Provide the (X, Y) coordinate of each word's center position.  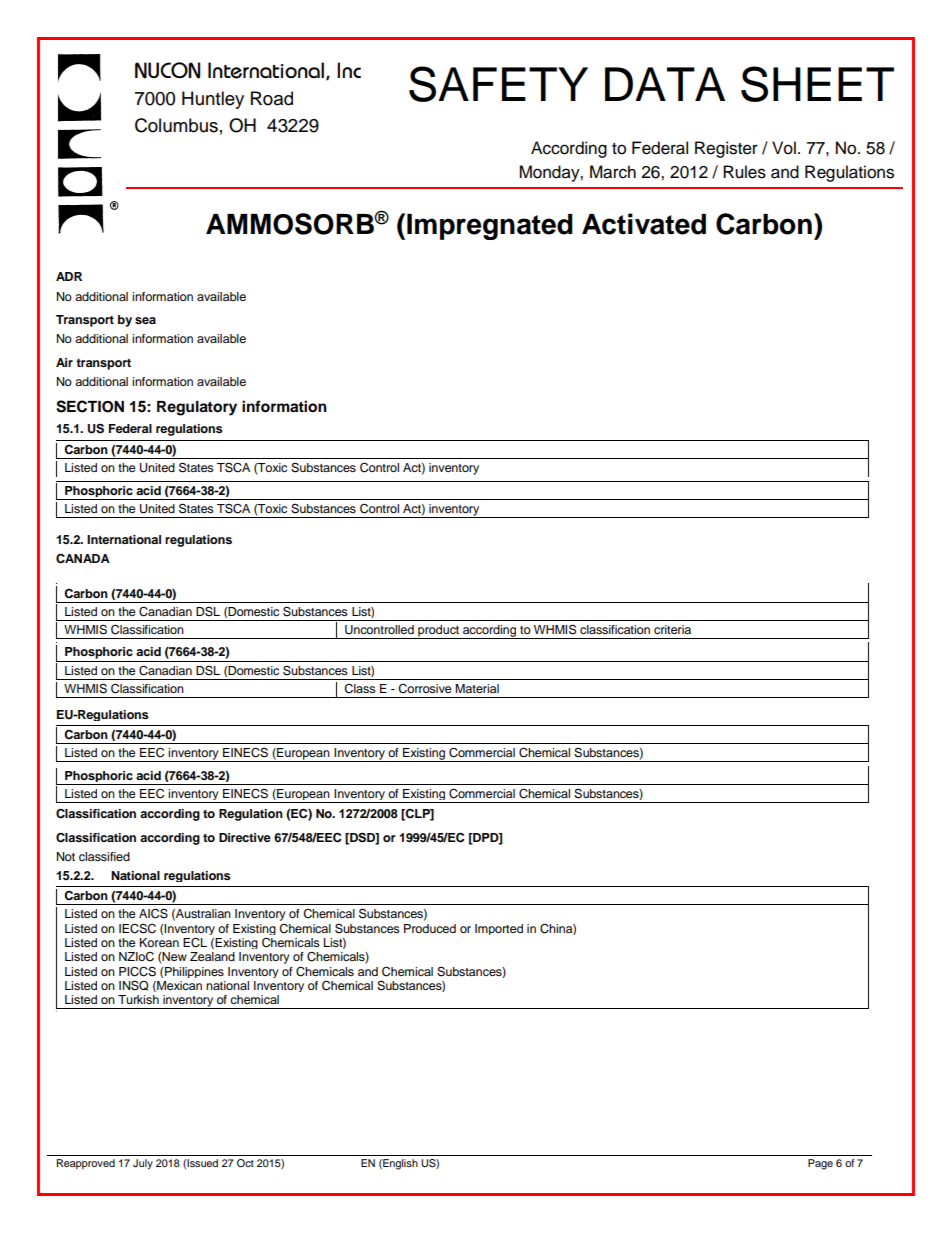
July (143, 1164)
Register (726, 149)
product (439, 632)
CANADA (83, 558)
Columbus (176, 125)
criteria (672, 629)
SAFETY (498, 84)
